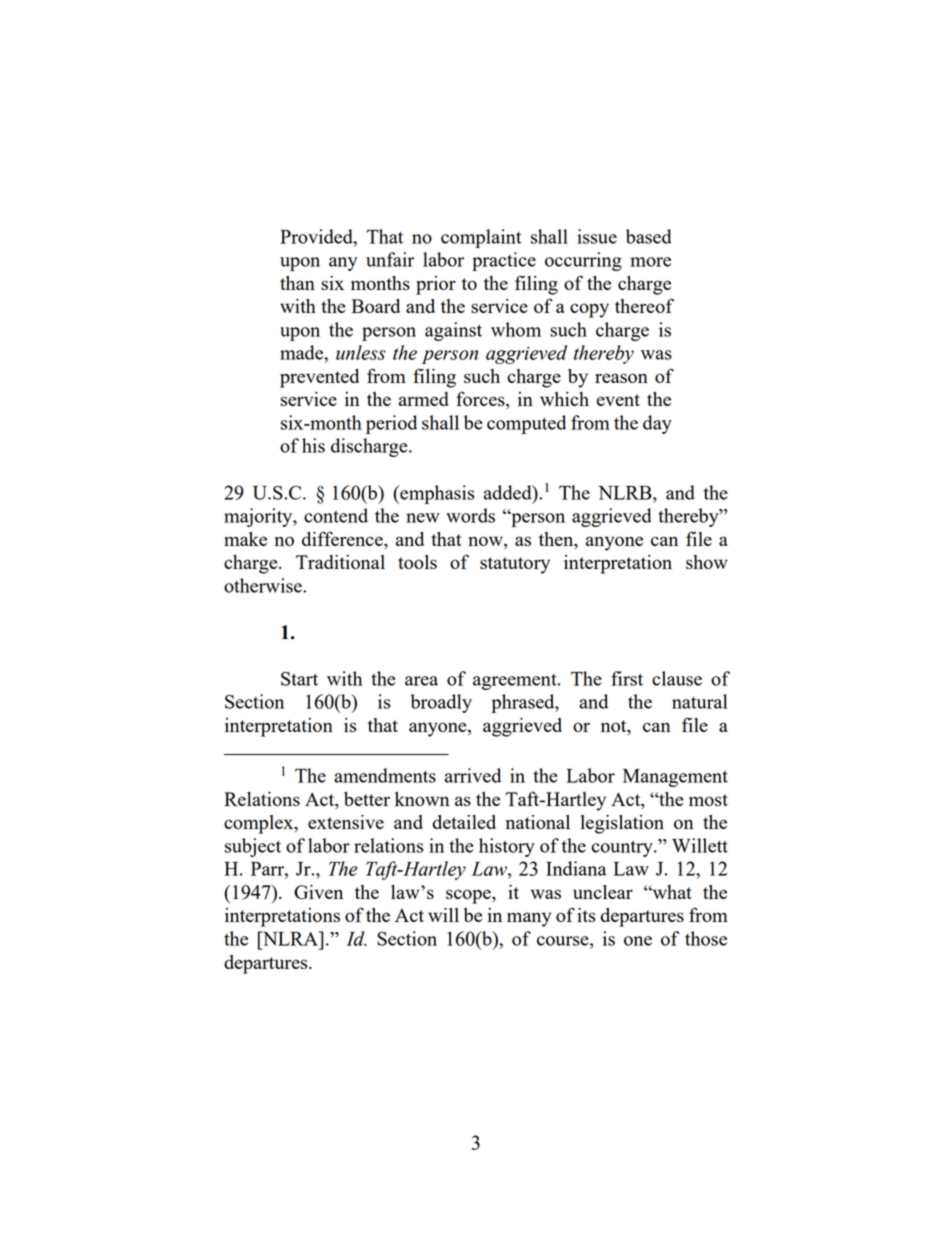 Image resolution: width=952 pixels, height=1233 pixels. What do you see at coordinates (650, 262) in the screenshot?
I see `more` at bounding box center [650, 262].
